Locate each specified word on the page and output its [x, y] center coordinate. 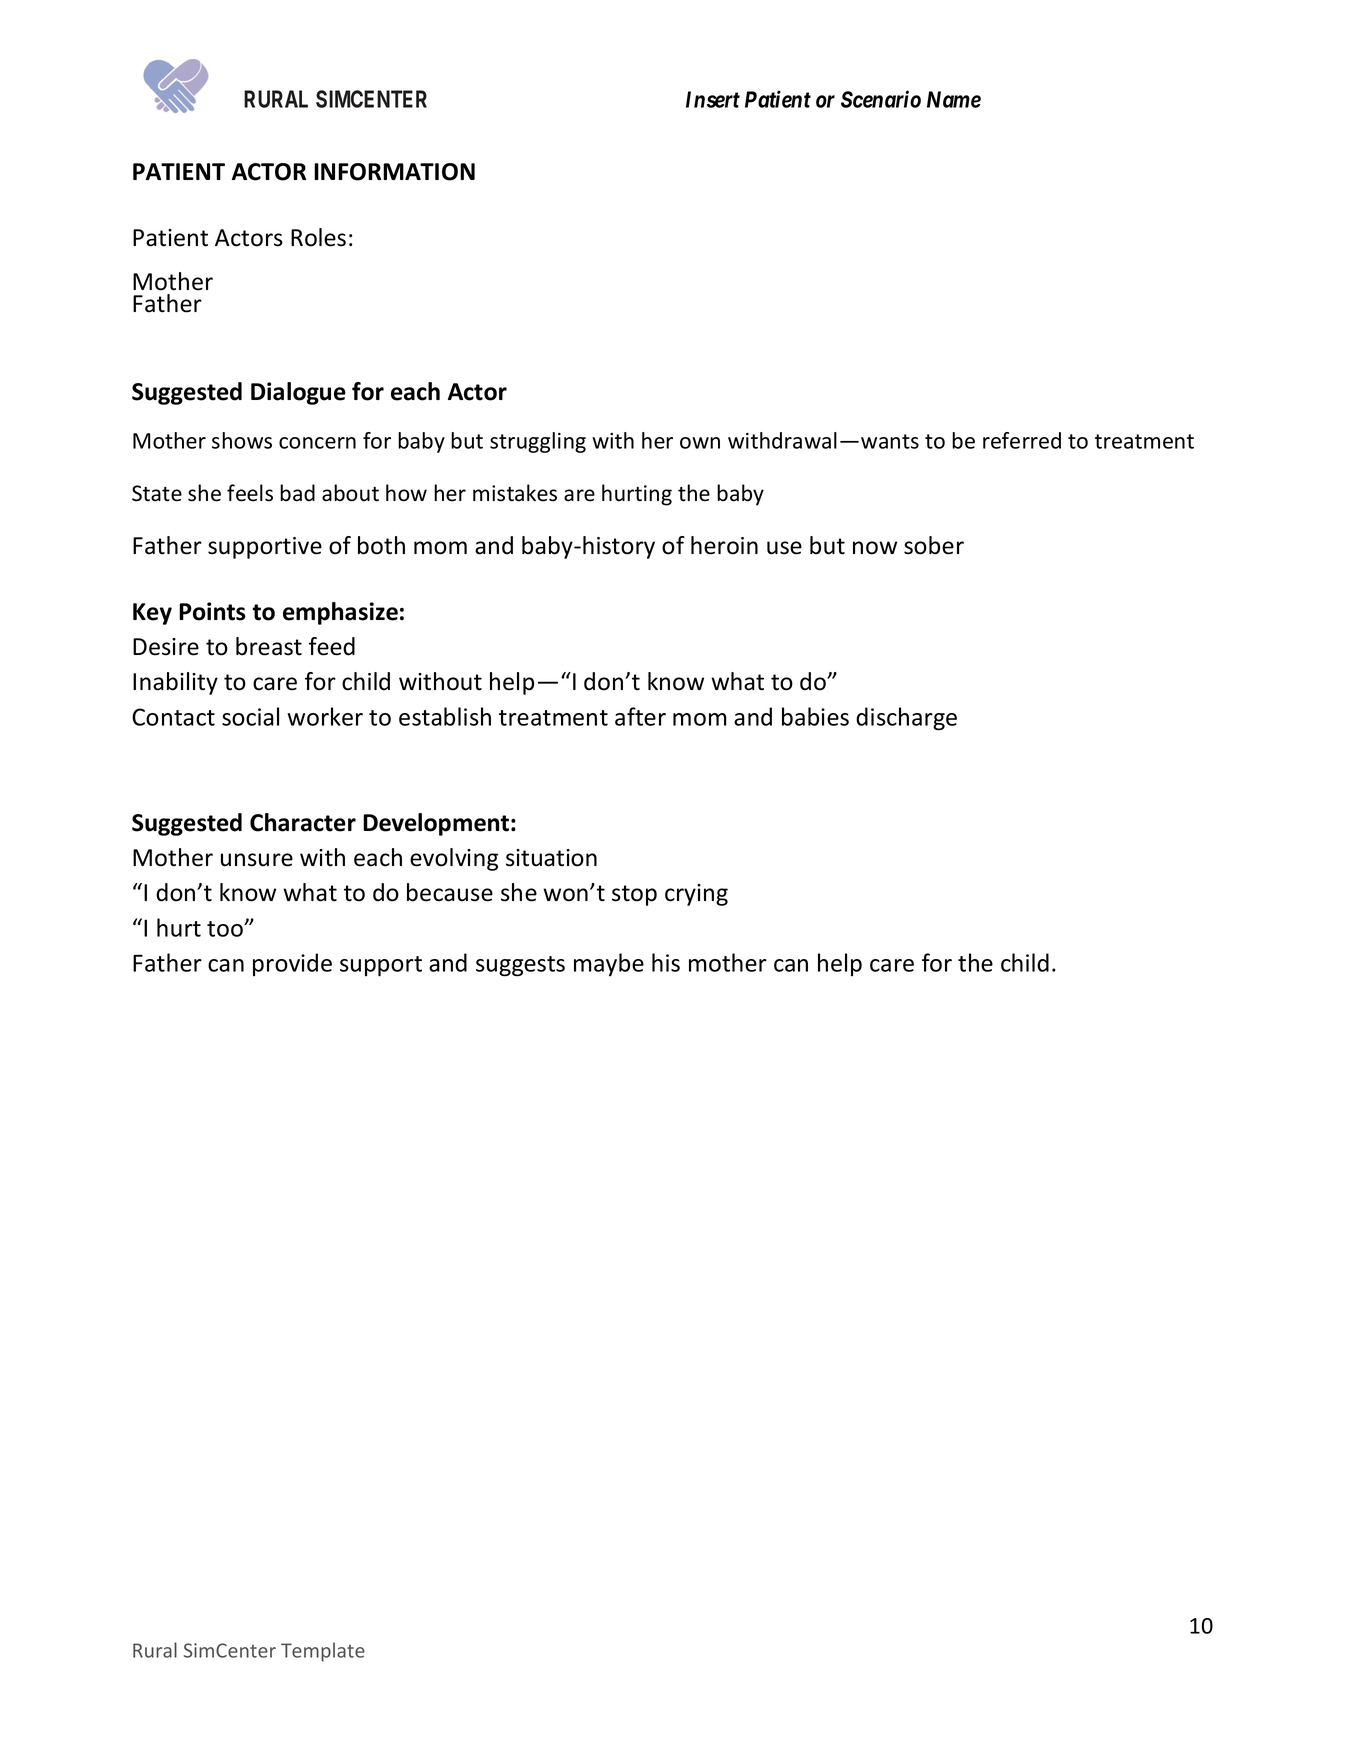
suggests [520, 966]
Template [323, 1652]
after [640, 716]
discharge [906, 719]
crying [696, 895]
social [250, 716]
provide [292, 964]
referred [1022, 440]
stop [634, 895]
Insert [713, 99]
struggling [538, 442]
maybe [609, 965]
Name [954, 99]
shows [242, 440]
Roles [318, 237]
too [226, 929]
